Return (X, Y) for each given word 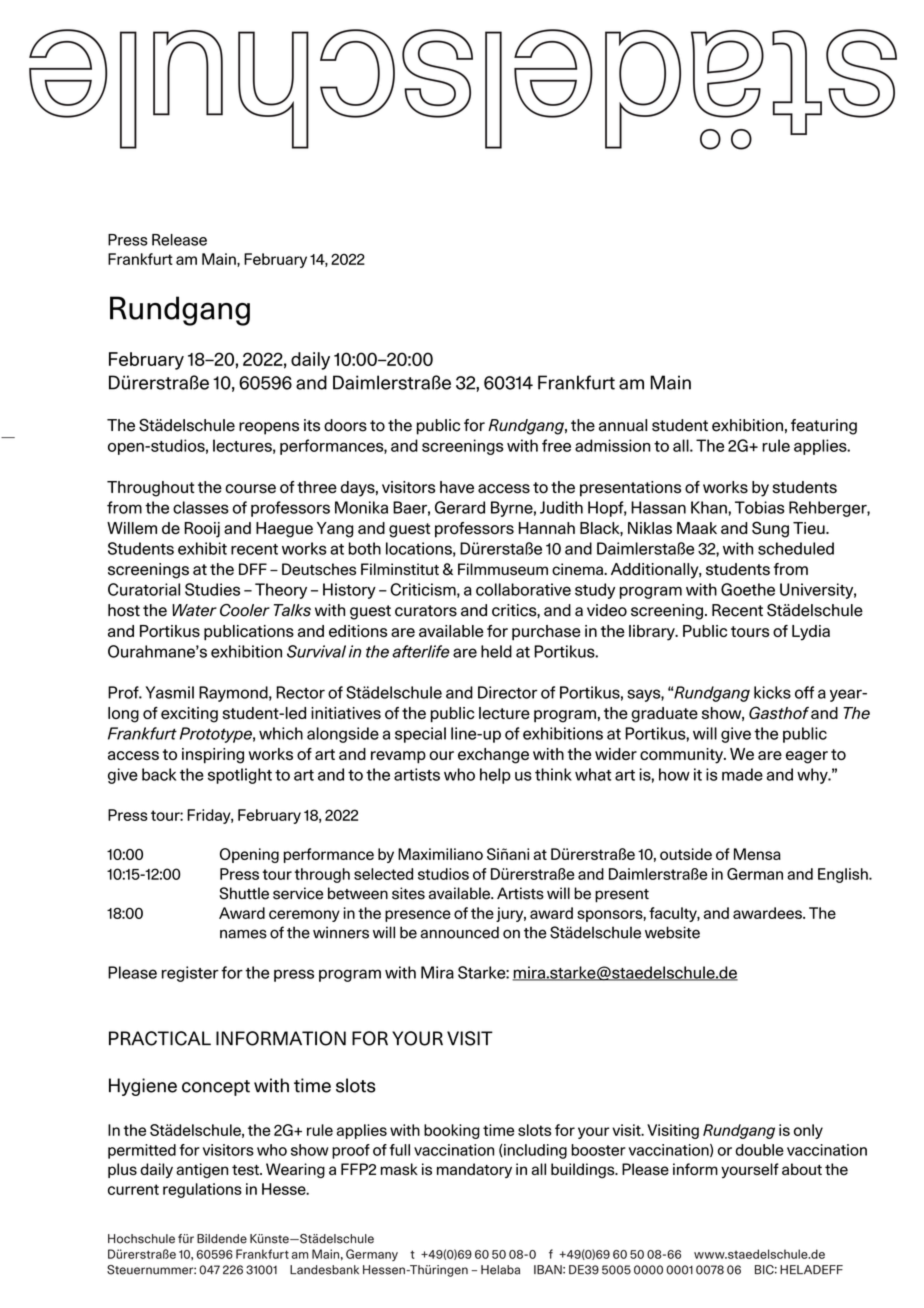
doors (345, 425)
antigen (202, 1170)
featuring (824, 427)
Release (179, 240)
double (759, 1150)
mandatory (474, 1170)
